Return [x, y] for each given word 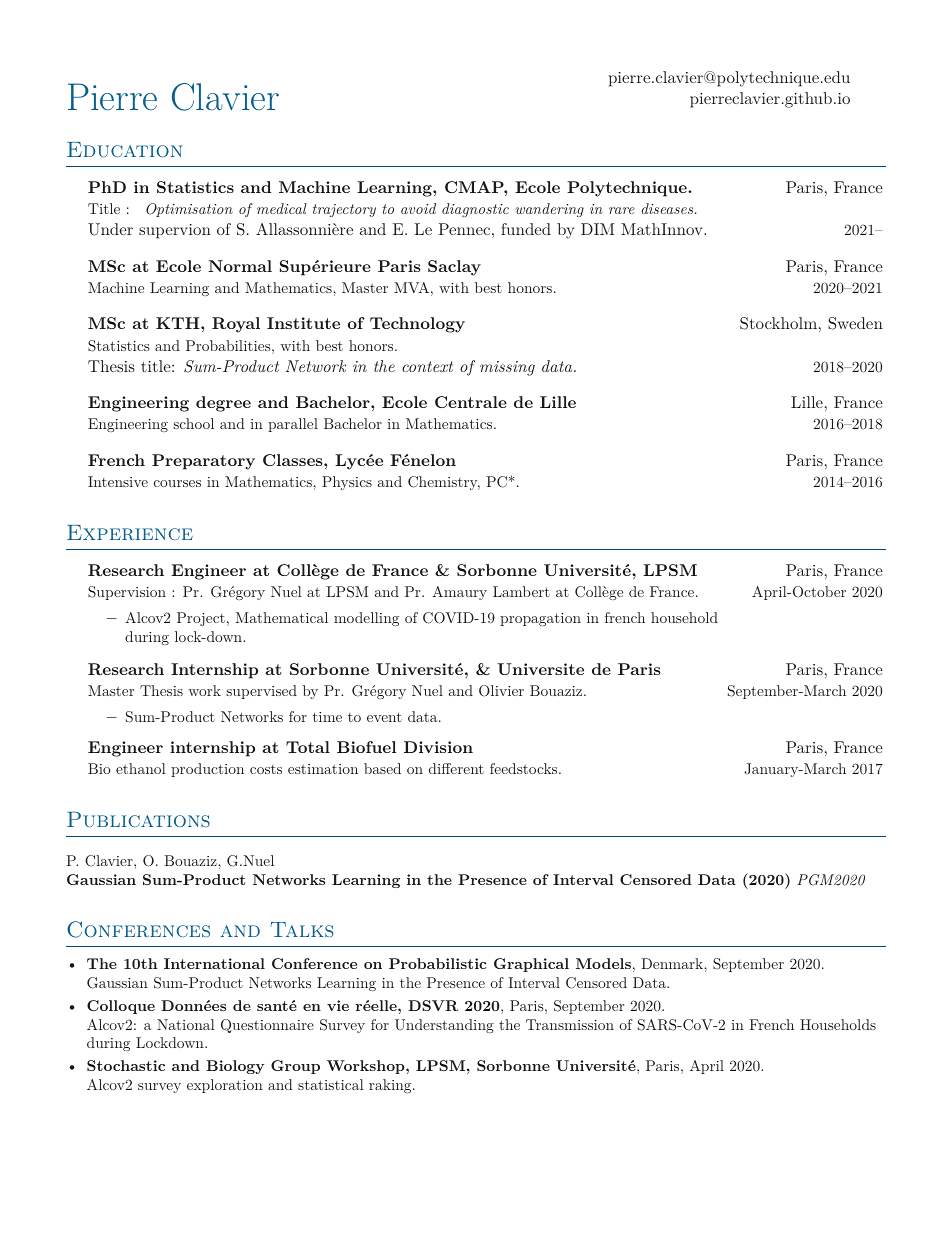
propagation [540, 619]
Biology [235, 1067]
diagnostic [475, 210]
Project [201, 619]
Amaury [459, 593]
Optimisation [189, 210]
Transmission [570, 1024]
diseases [668, 208]
